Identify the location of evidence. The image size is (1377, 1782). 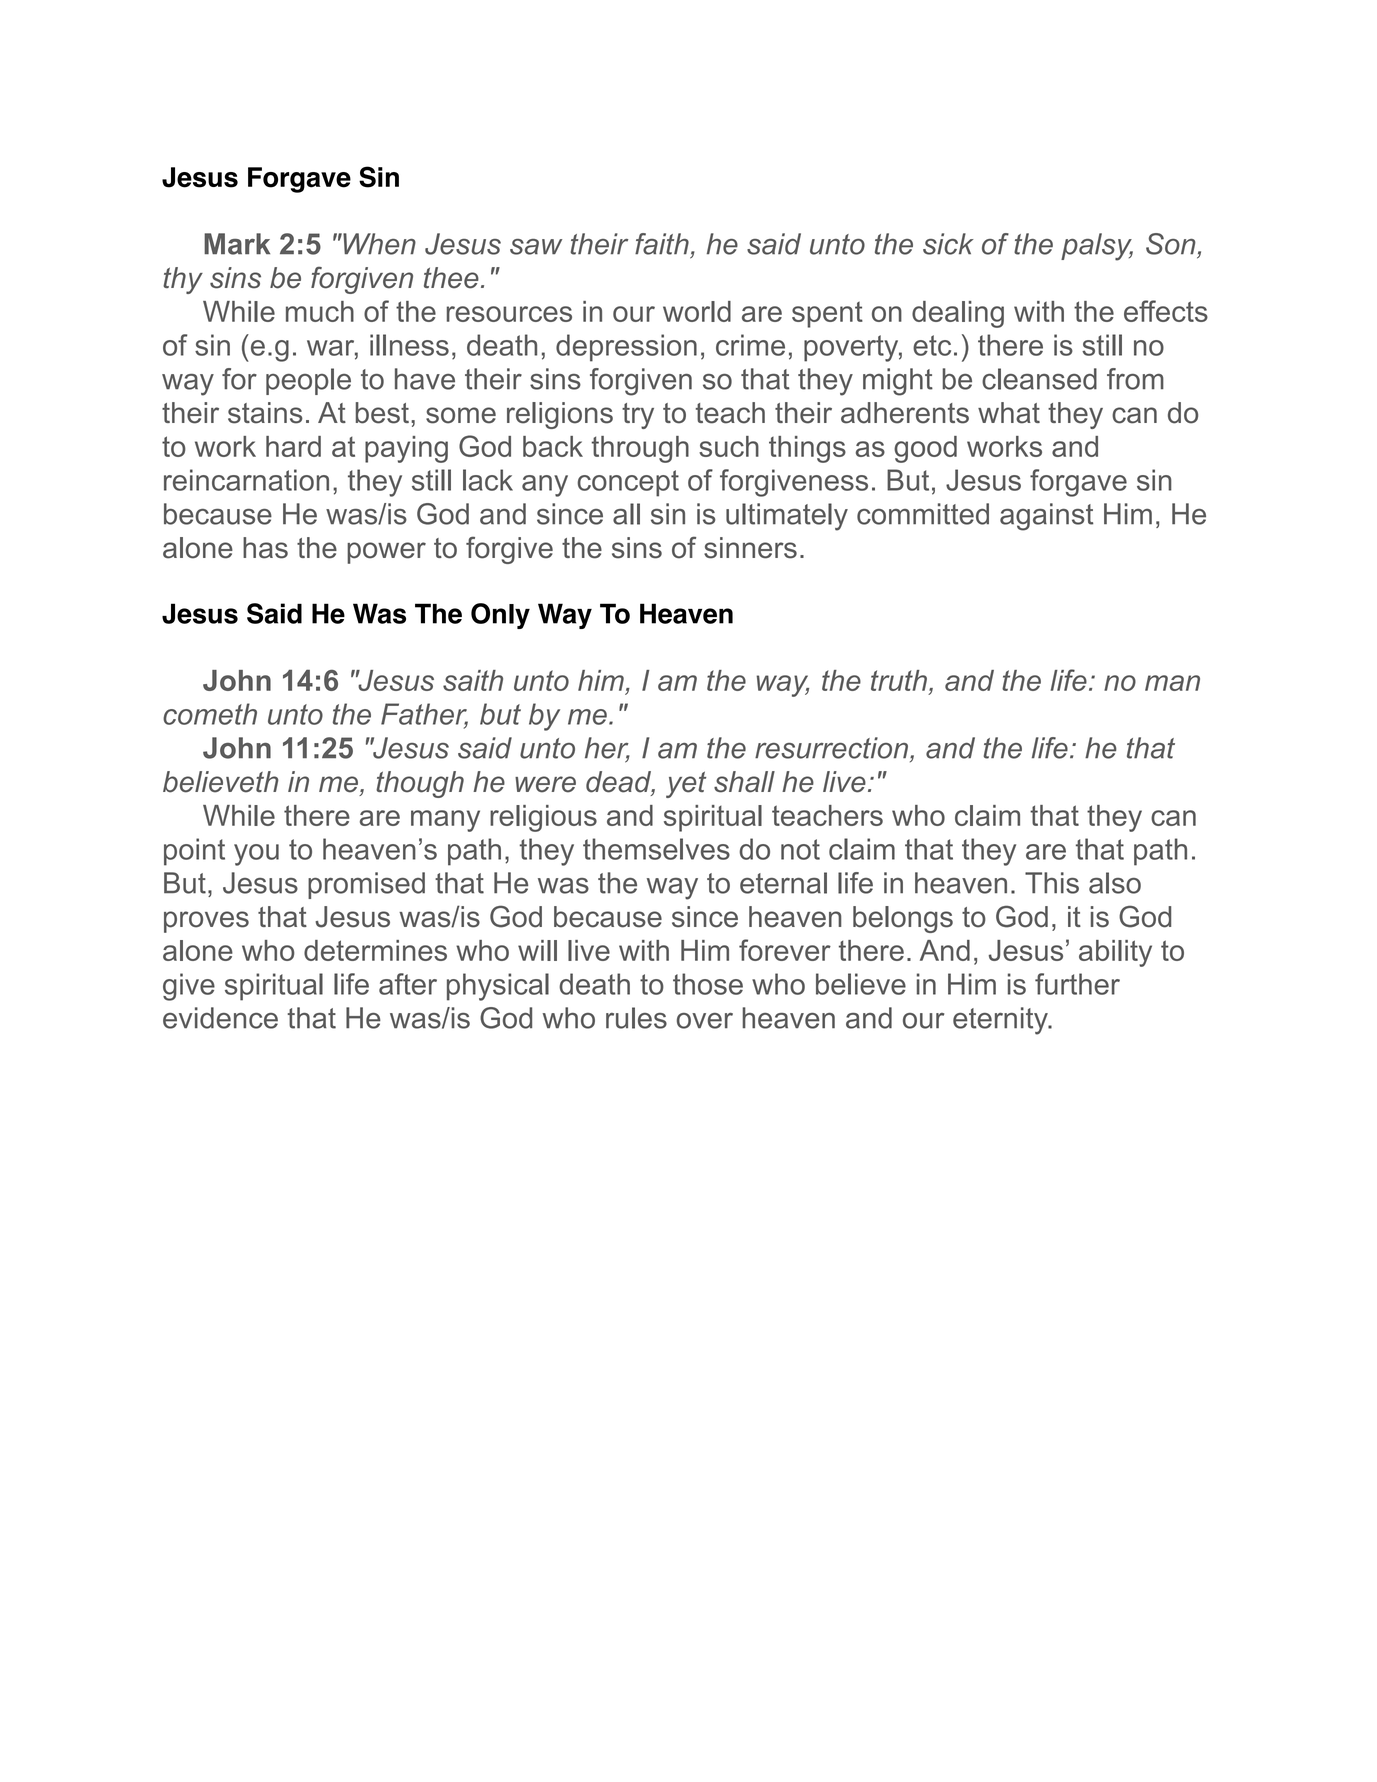
(220, 1018).
